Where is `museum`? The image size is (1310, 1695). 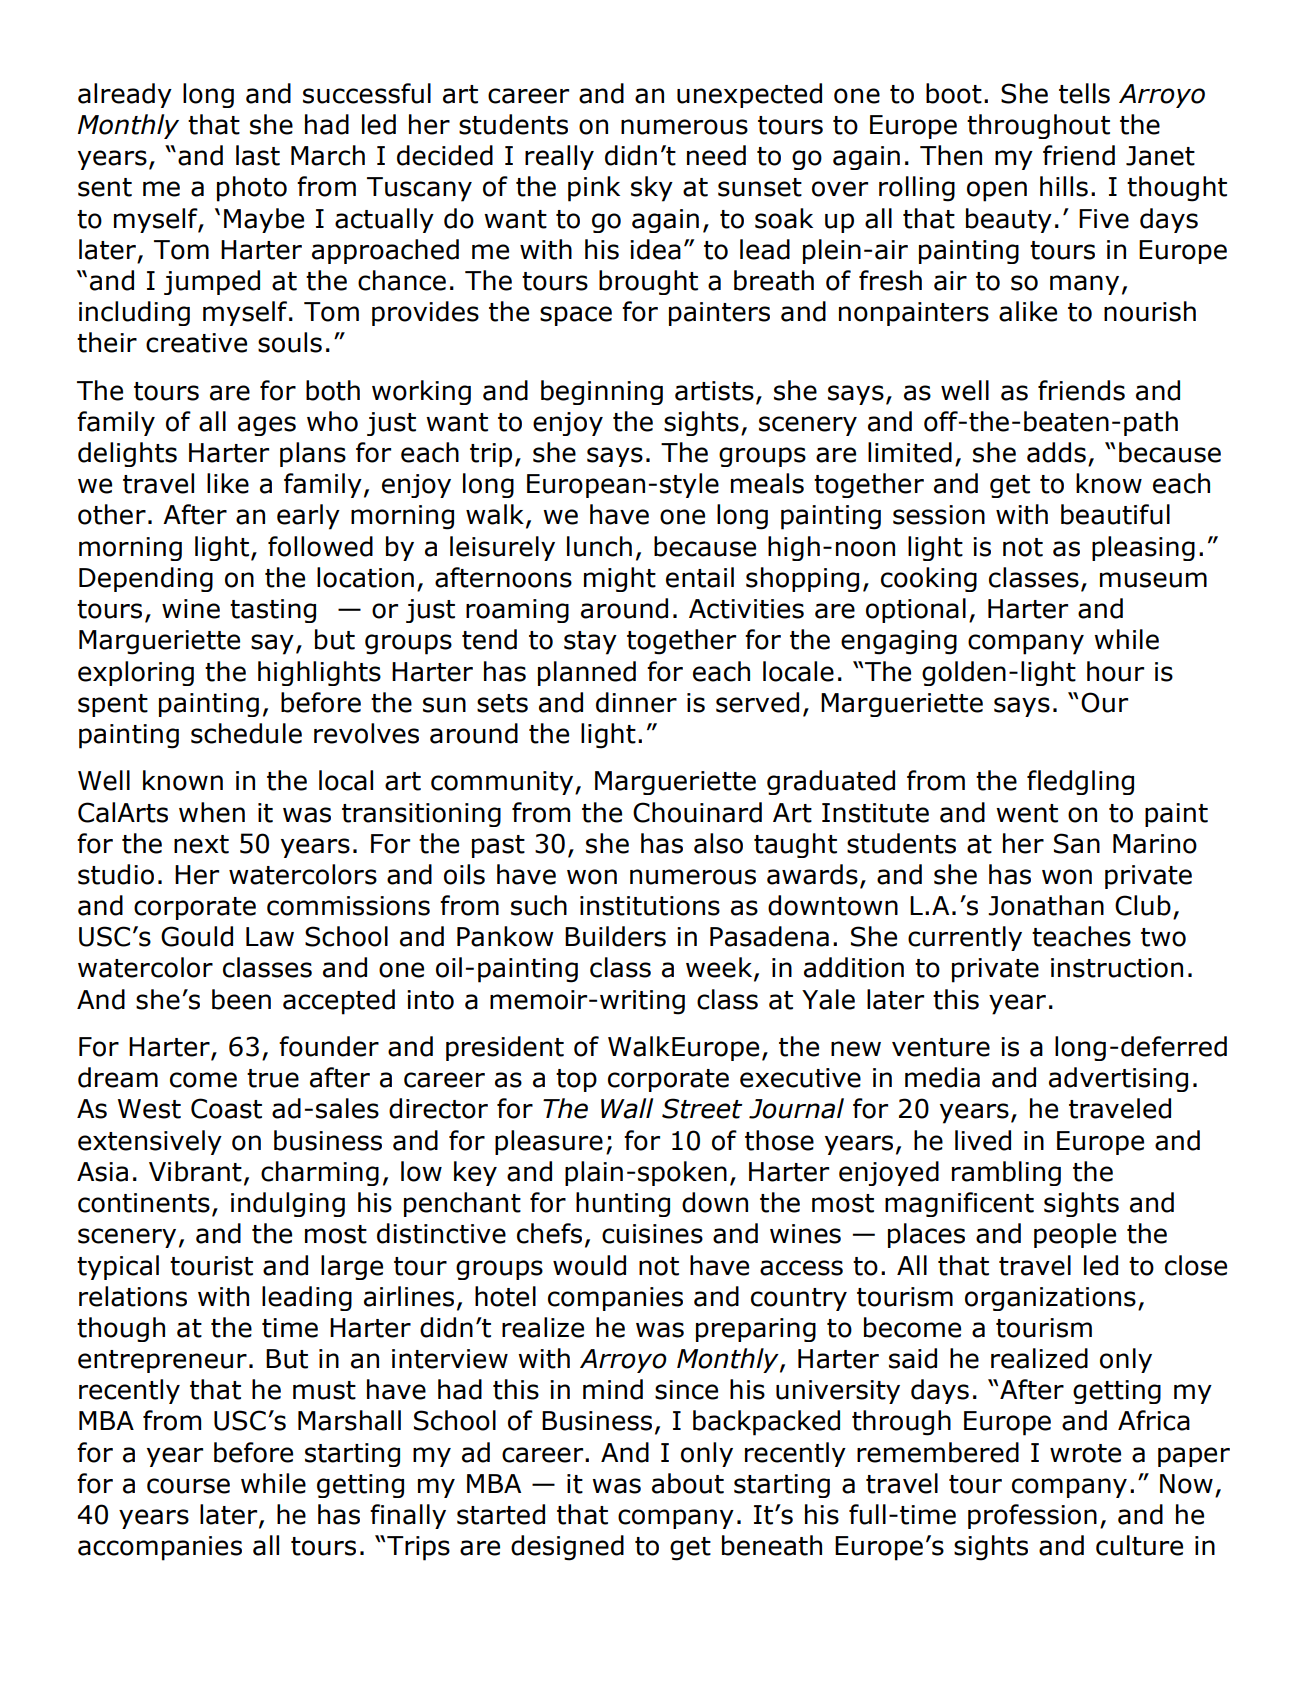
museum is located at coordinates (1153, 580).
